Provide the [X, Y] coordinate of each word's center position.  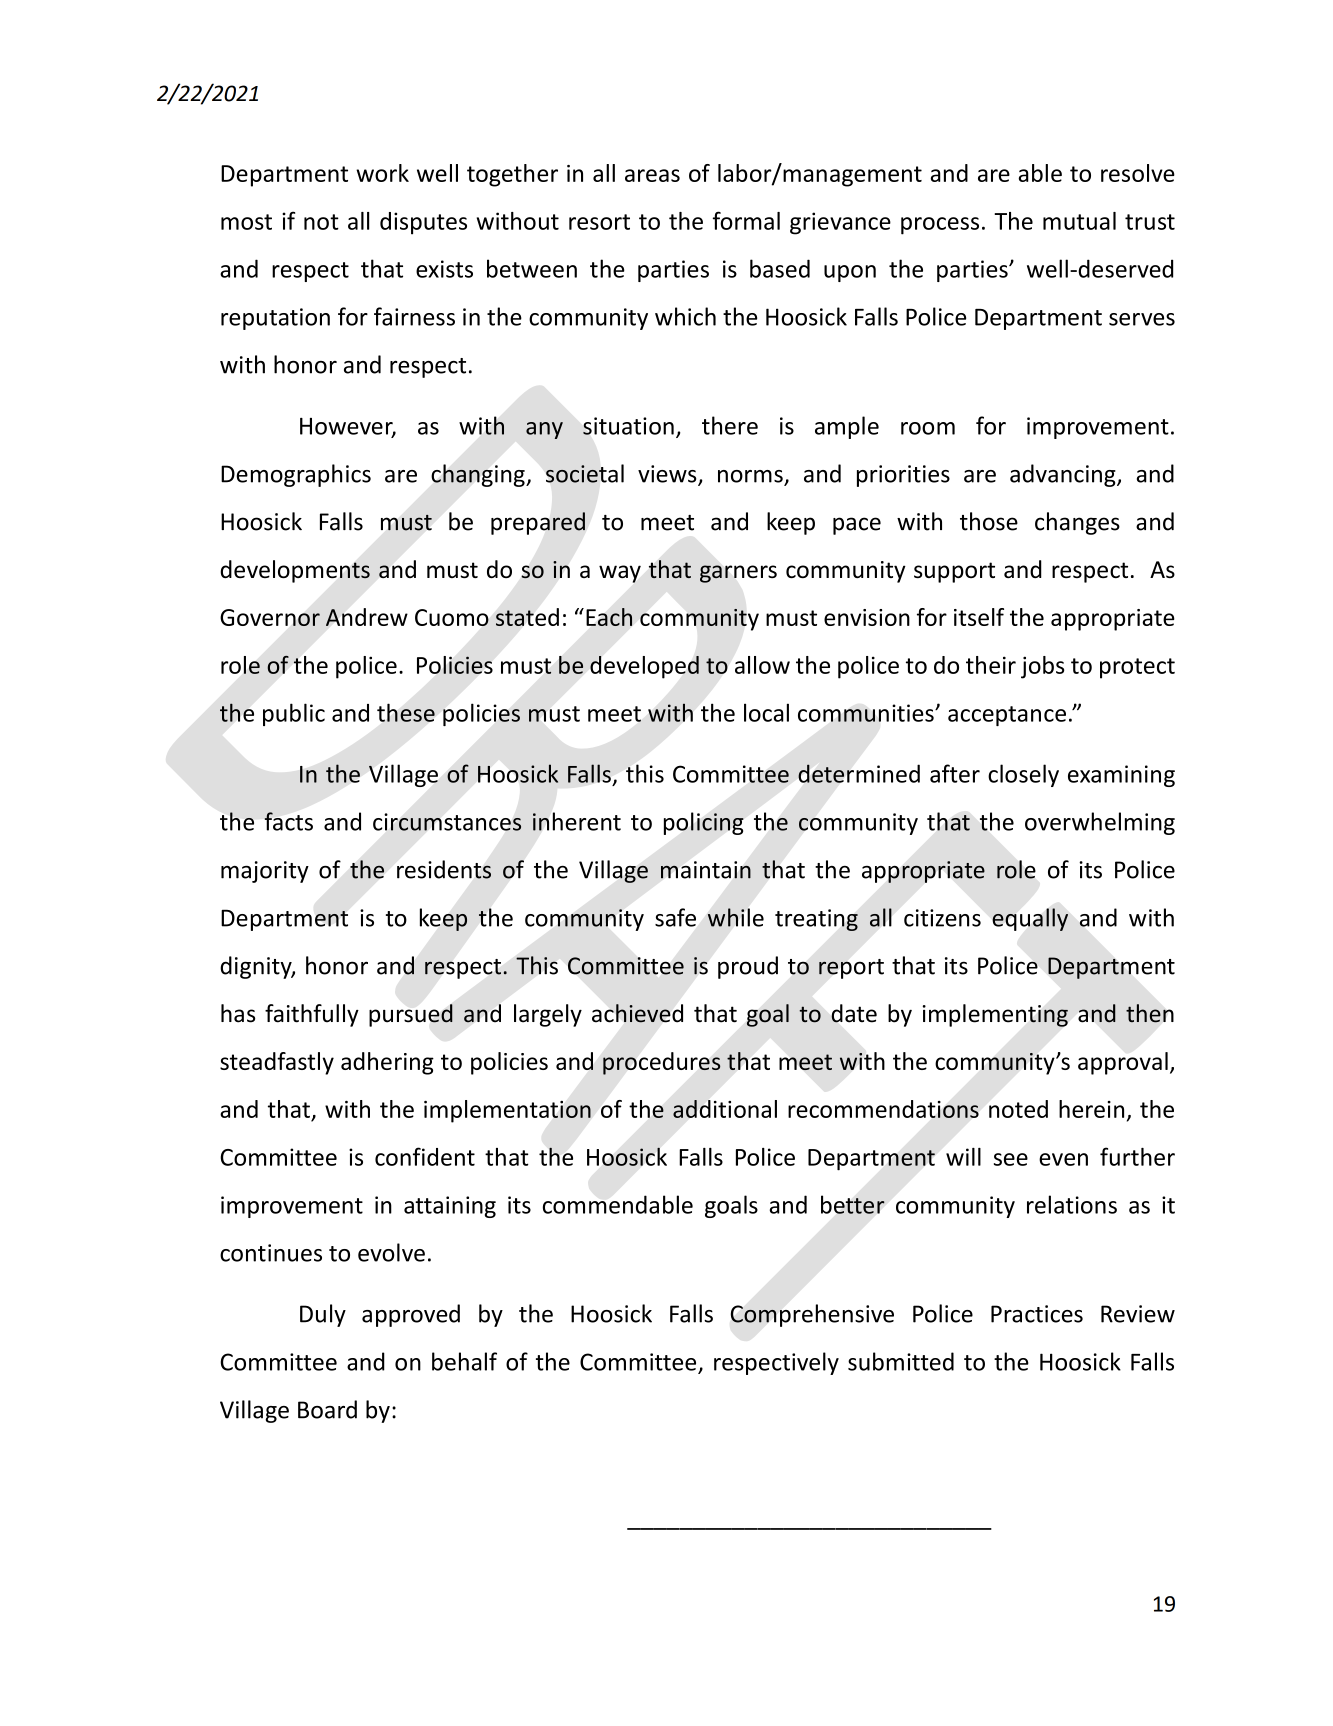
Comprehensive [812, 1315]
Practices [1037, 1314]
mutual [1079, 221]
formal [746, 220]
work [382, 173]
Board [327, 1409]
